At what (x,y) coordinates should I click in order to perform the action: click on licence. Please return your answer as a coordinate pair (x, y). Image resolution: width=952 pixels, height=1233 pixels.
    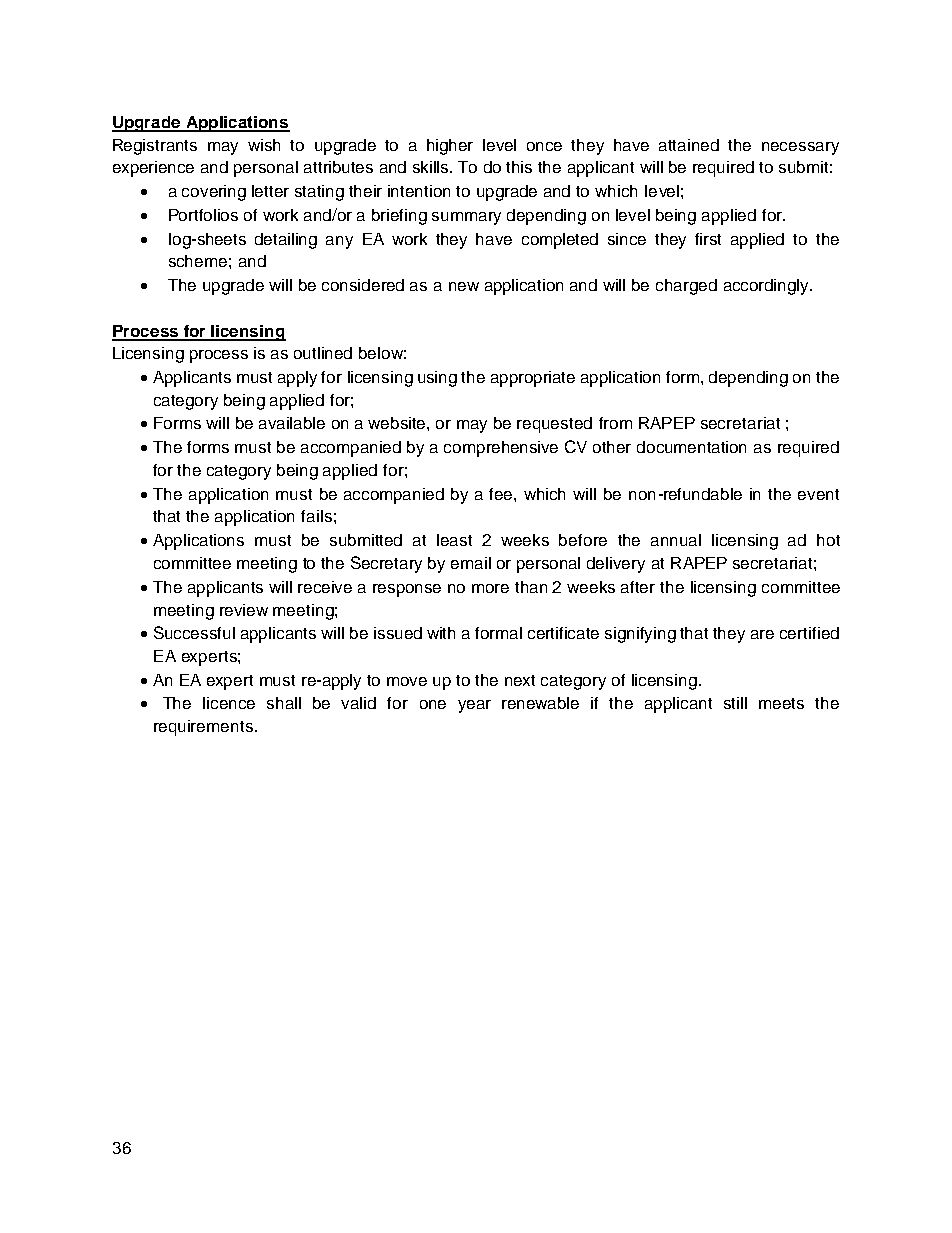
    Looking at the image, I should click on (229, 703).
